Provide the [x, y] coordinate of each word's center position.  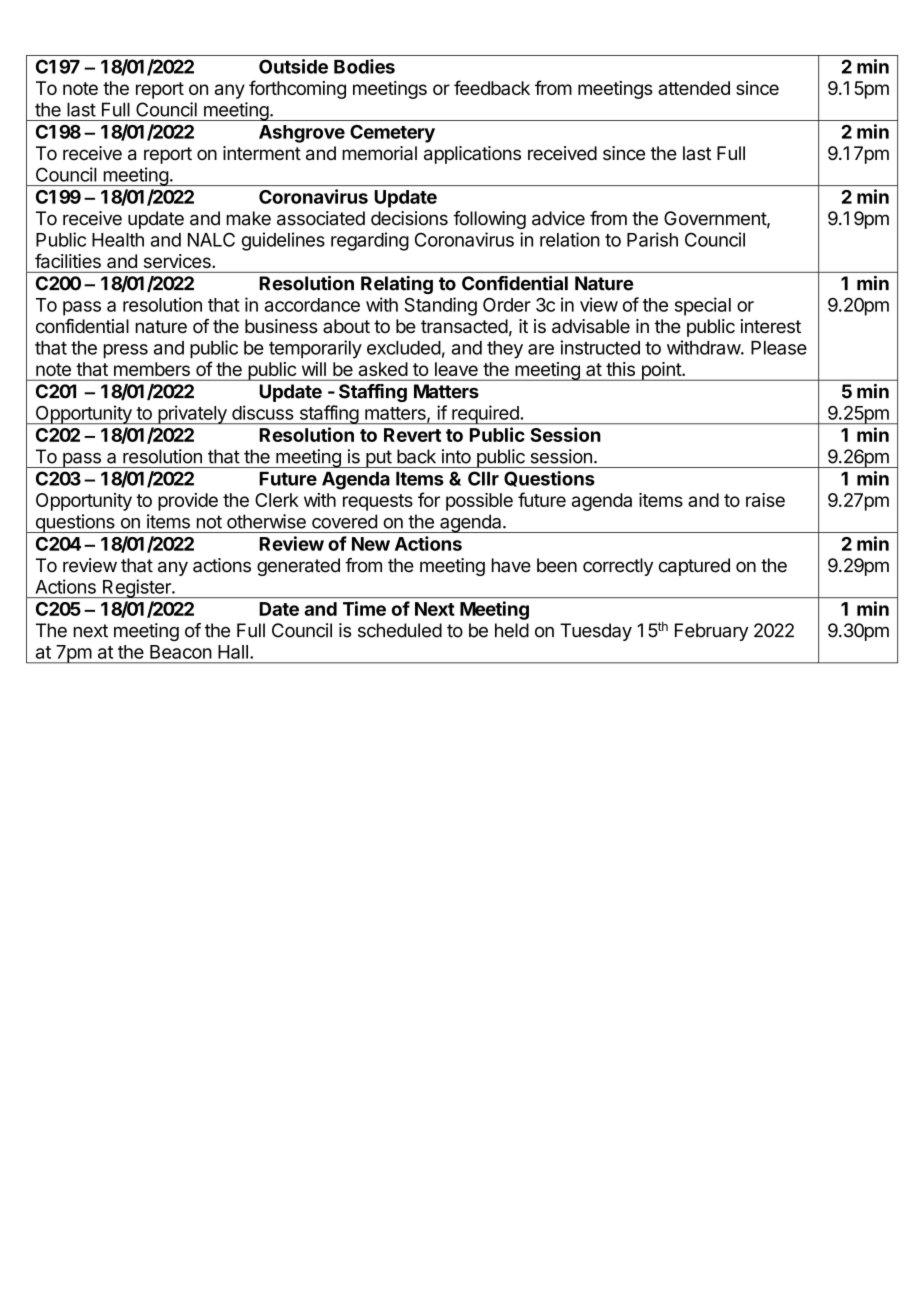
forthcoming [297, 89]
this [620, 369]
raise [765, 500]
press [126, 351]
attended [694, 88]
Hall [233, 652]
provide [188, 502]
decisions [409, 218]
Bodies [364, 66]
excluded [404, 348]
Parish [652, 239]
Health [118, 240]
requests [378, 502]
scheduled [400, 630]
